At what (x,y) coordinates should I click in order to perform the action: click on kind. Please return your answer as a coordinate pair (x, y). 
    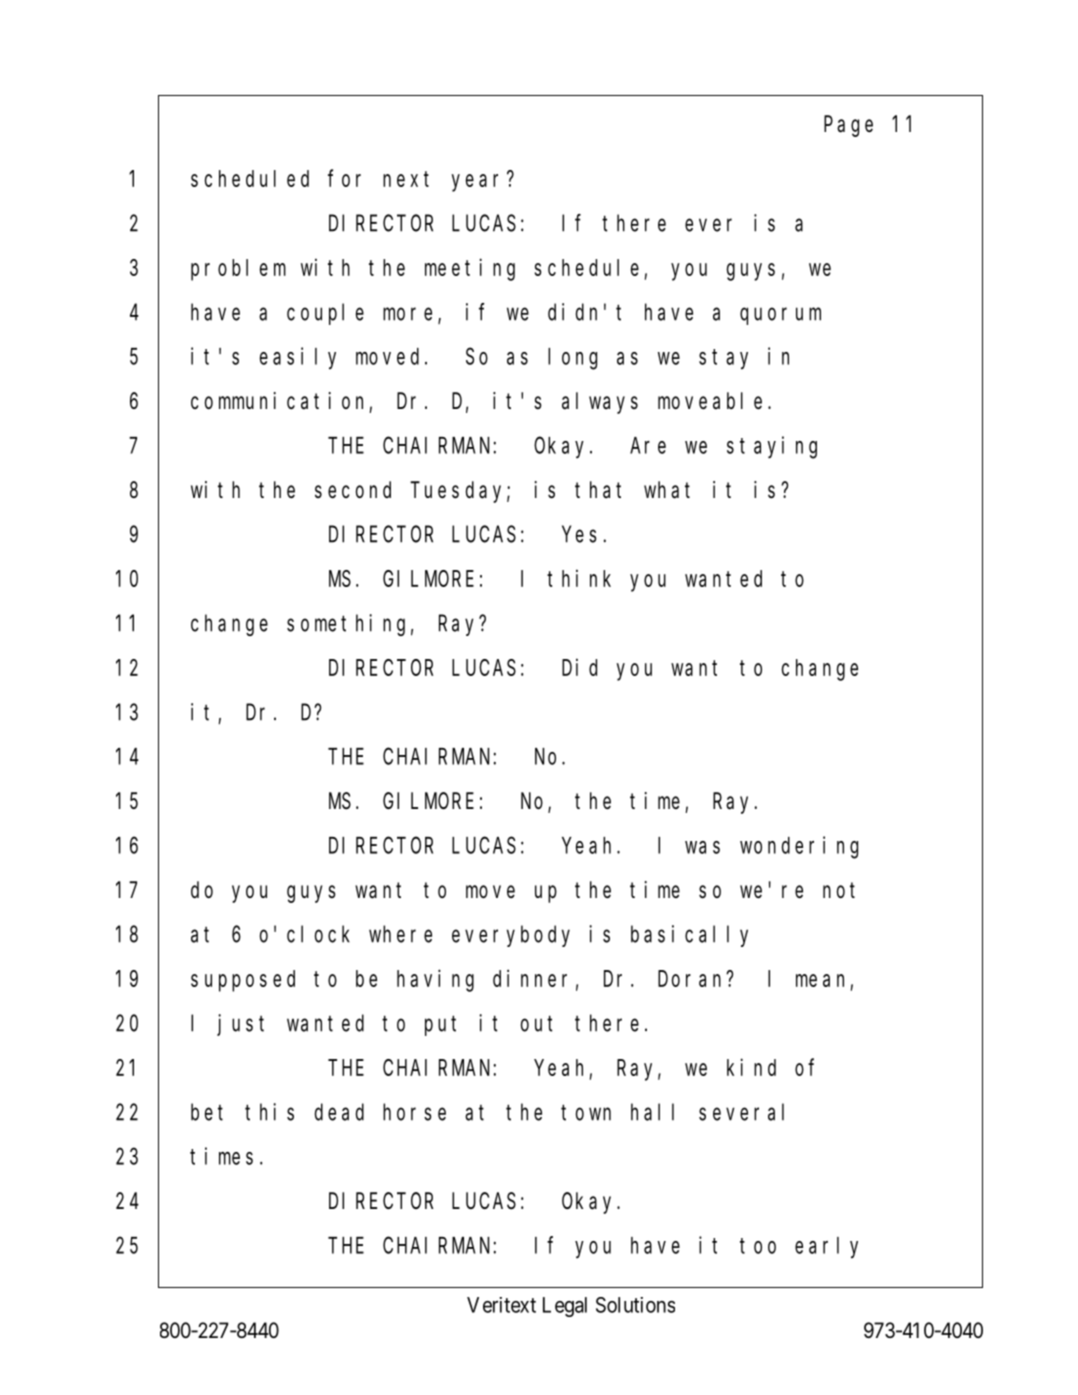
    Looking at the image, I should click on (751, 1067).
